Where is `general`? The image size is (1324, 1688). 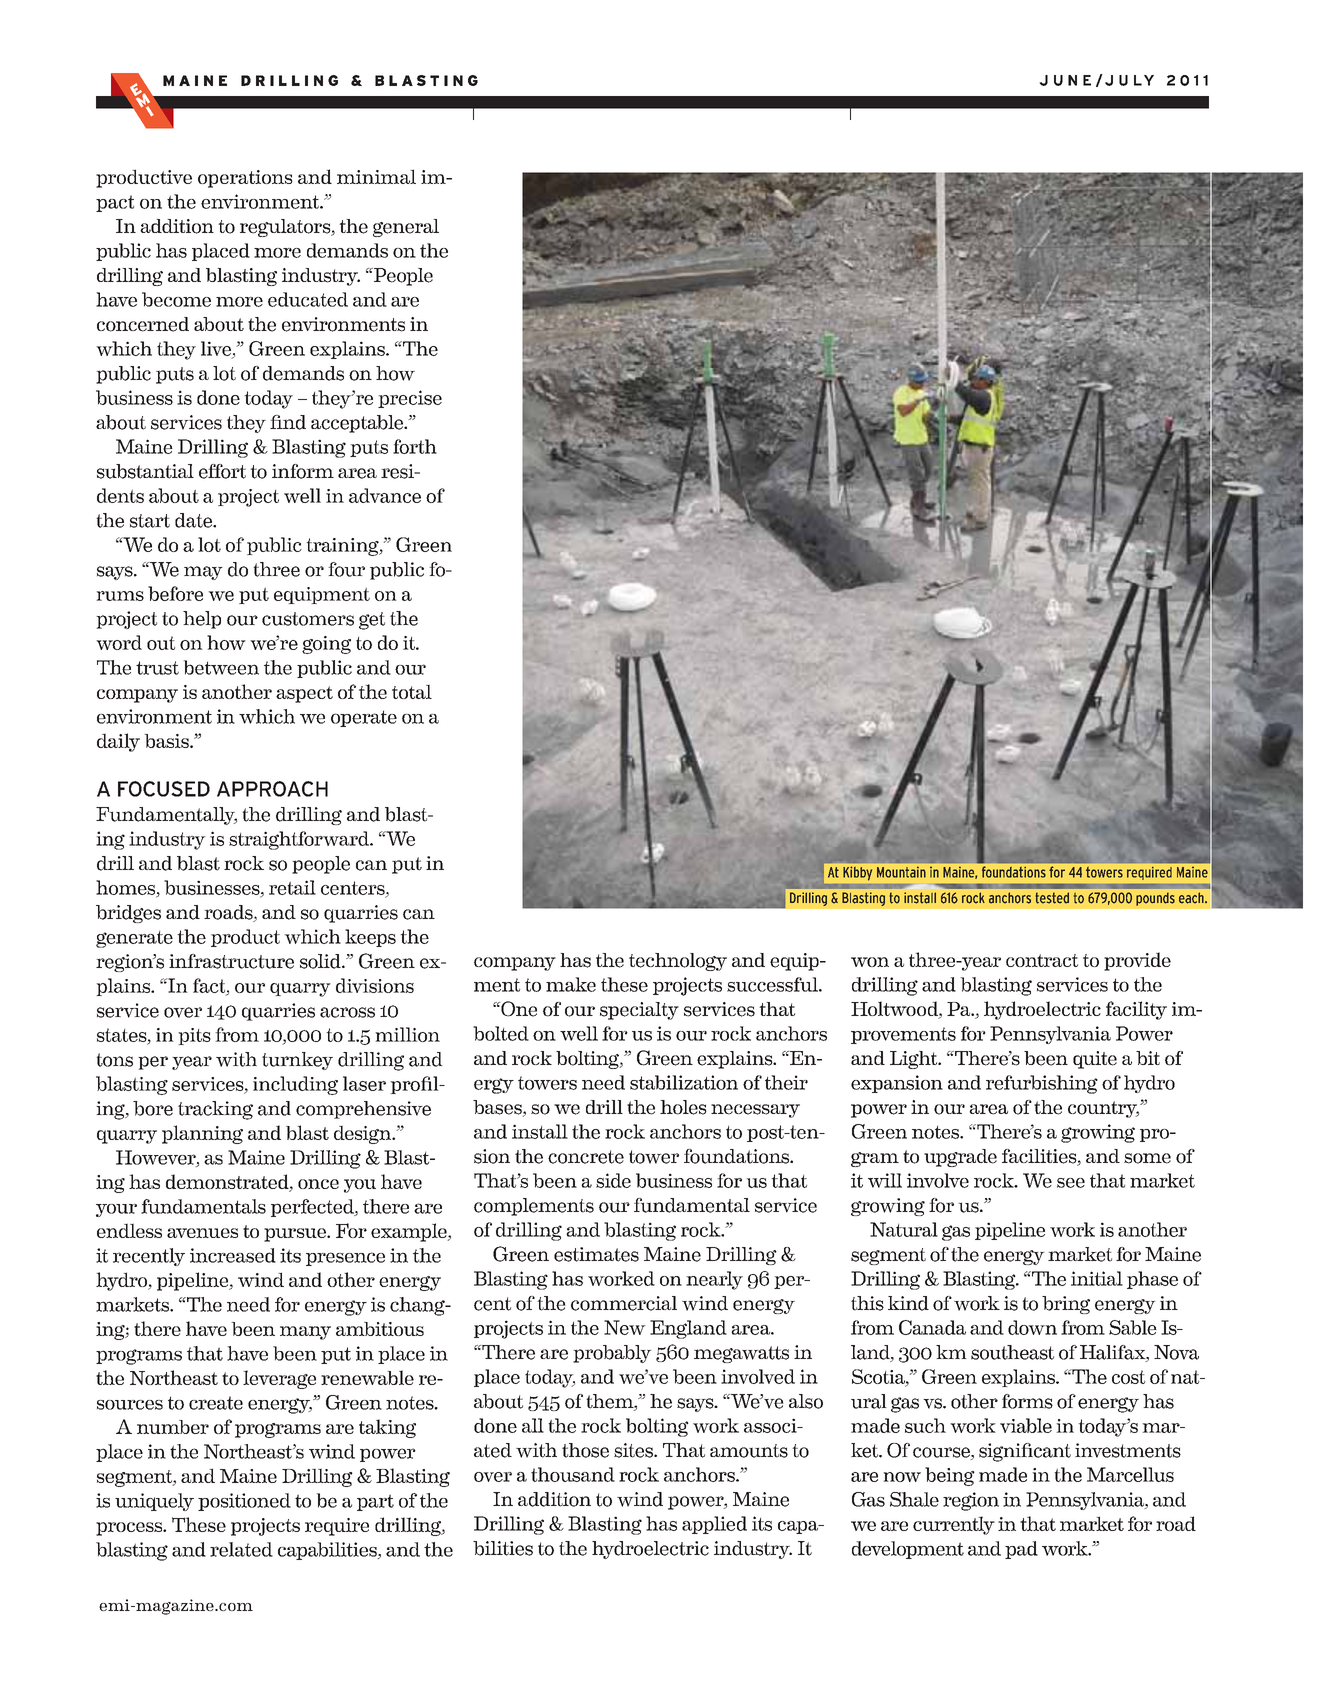
general is located at coordinates (406, 228).
